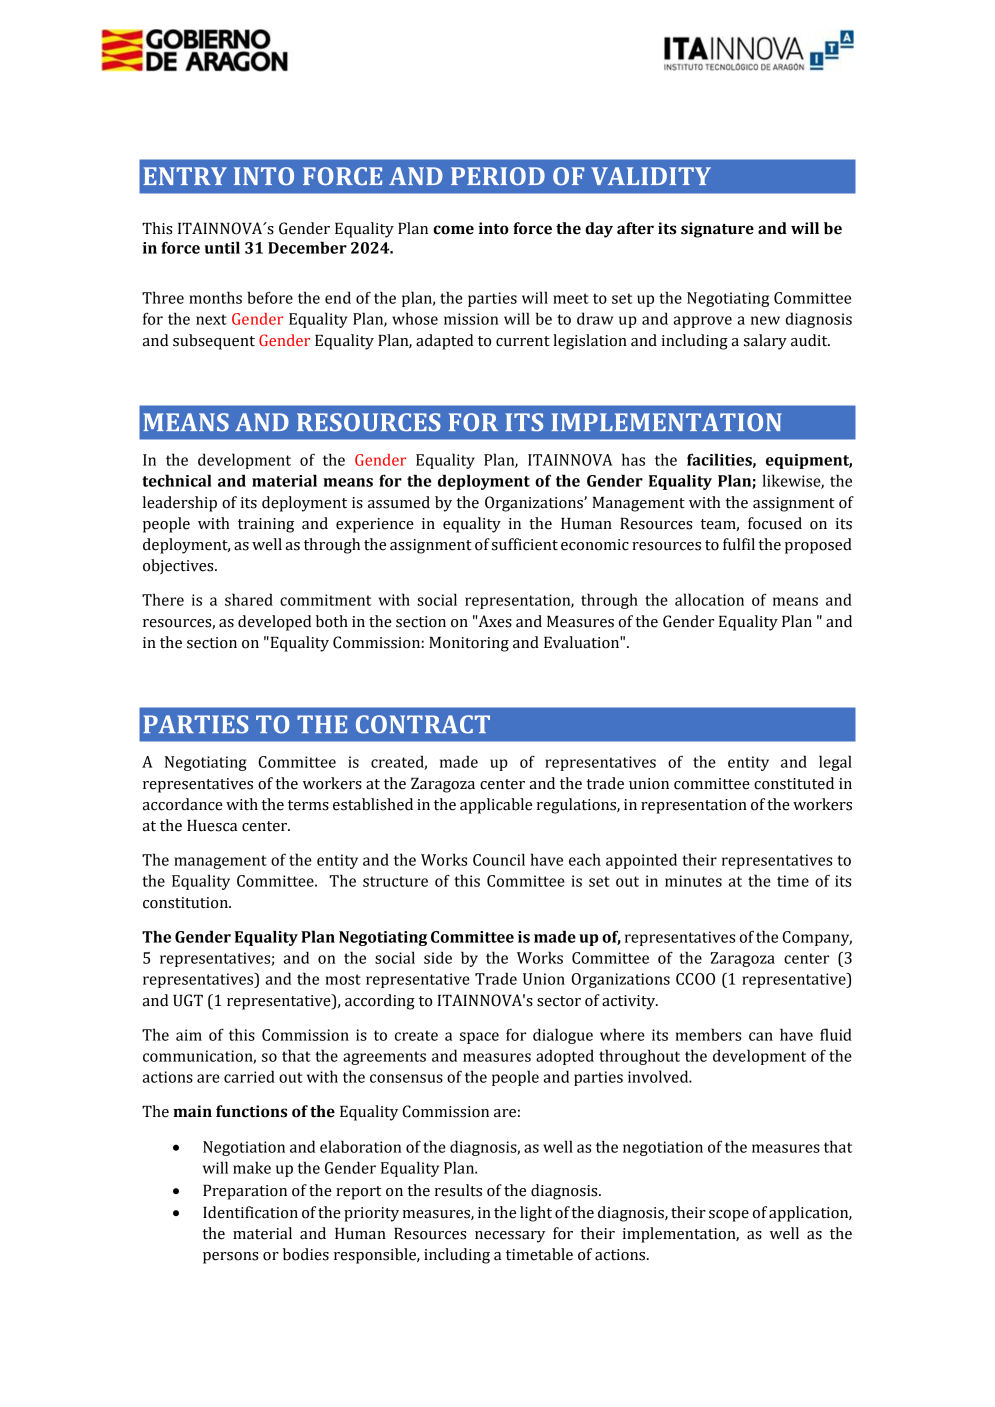 The height and width of the image is (1407, 995). Describe the element at coordinates (761, 1036) in the image. I see `can` at that location.
